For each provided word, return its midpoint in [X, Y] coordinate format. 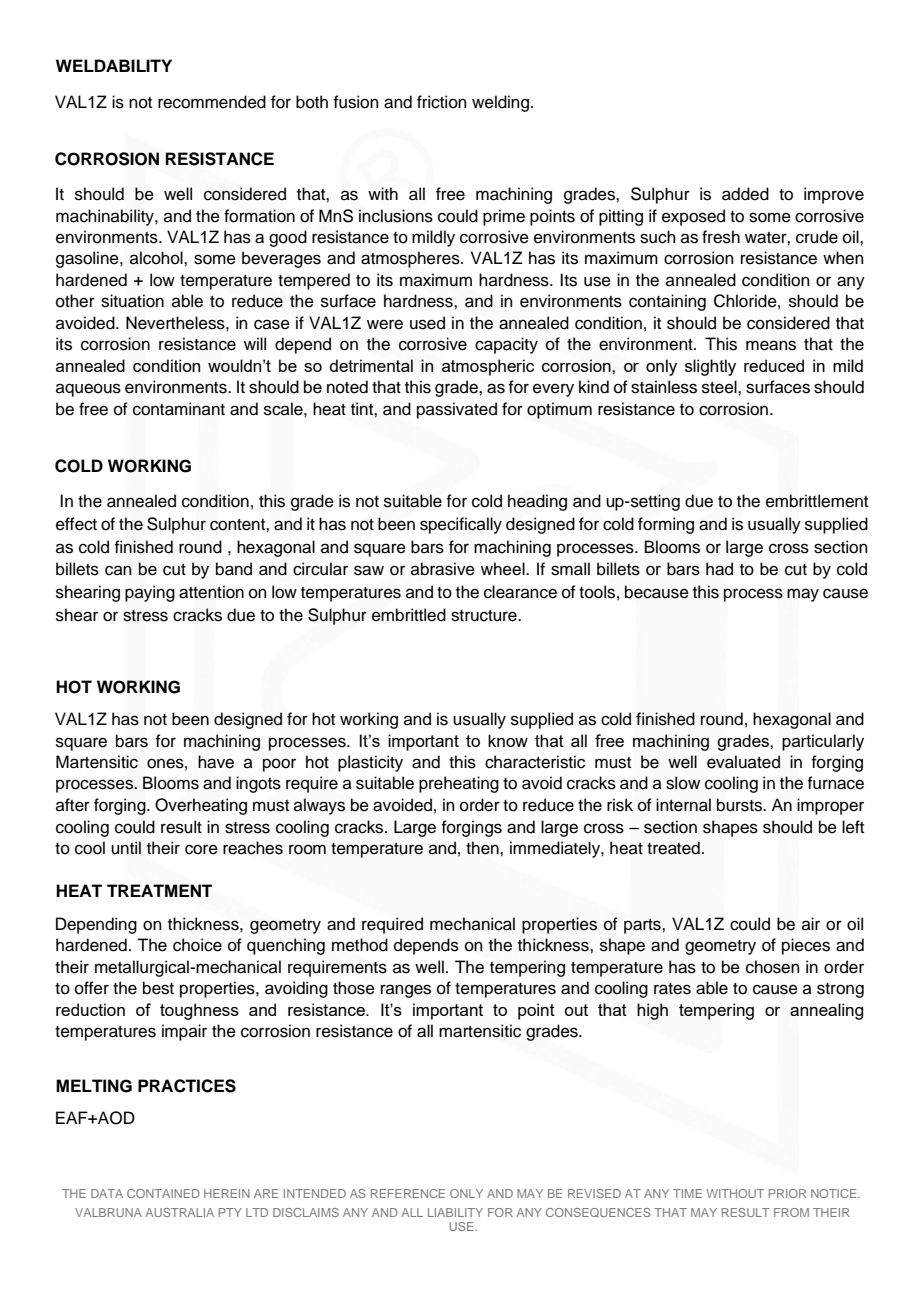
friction [442, 102]
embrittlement [817, 501]
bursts [741, 805]
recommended [212, 102]
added [745, 194]
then [483, 848]
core [201, 849]
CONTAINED [163, 1193]
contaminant [179, 409]
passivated [457, 410]
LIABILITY [455, 1212]
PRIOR [787, 1193]
